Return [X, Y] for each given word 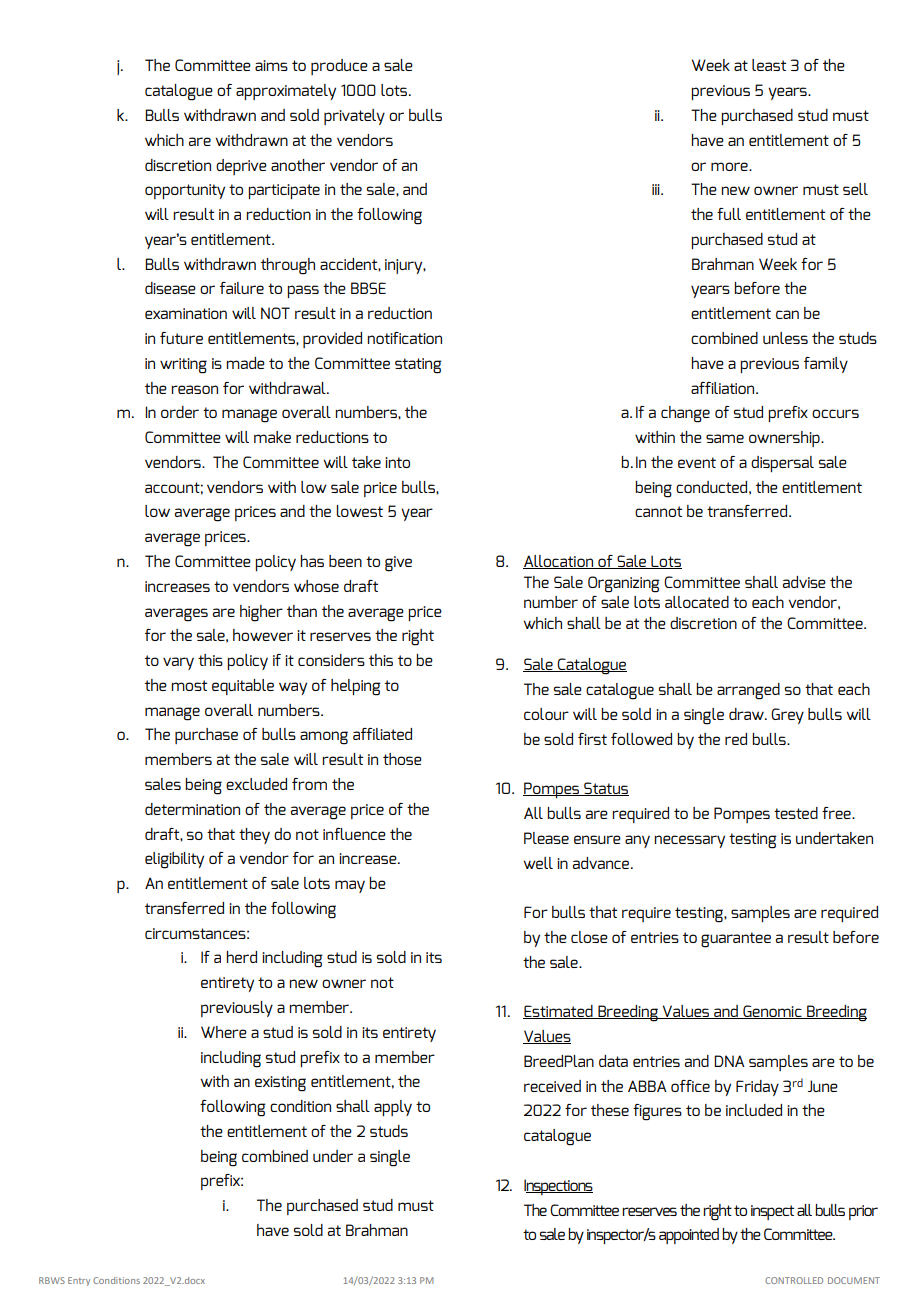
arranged [748, 691]
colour [546, 714]
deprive [241, 167]
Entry [79, 1281]
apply [393, 1108]
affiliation [724, 388]
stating [418, 366]
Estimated [559, 1012]
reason [194, 389]
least [769, 65]
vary [178, 663]
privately [354, 117]
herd [241, 957]
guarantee [736, 940]
